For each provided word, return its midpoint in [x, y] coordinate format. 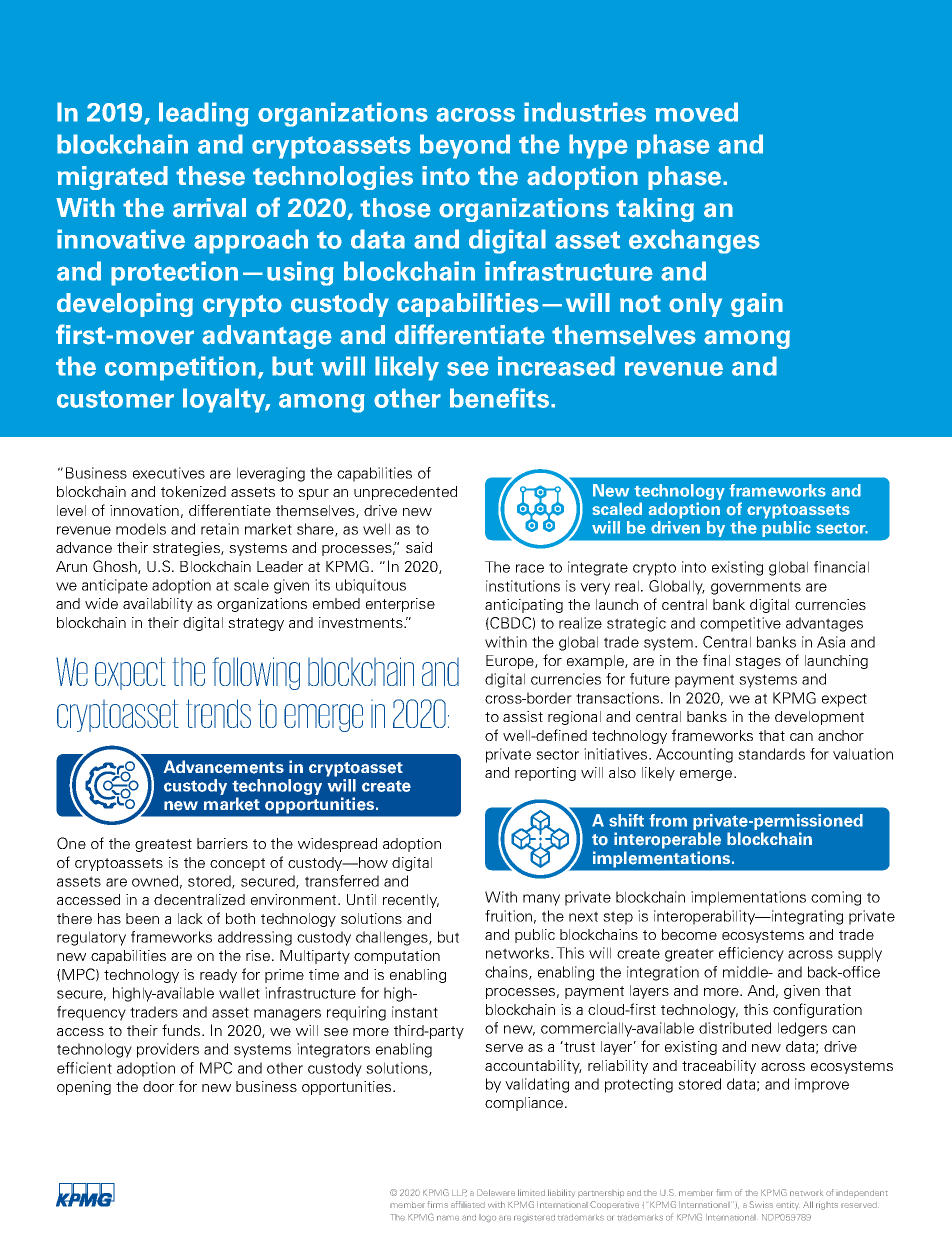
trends [218, 713]
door [158, 1086]
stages [758, 662]
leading [204, 114]
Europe [511, 662]
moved [696, 112]
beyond [465, 146]
